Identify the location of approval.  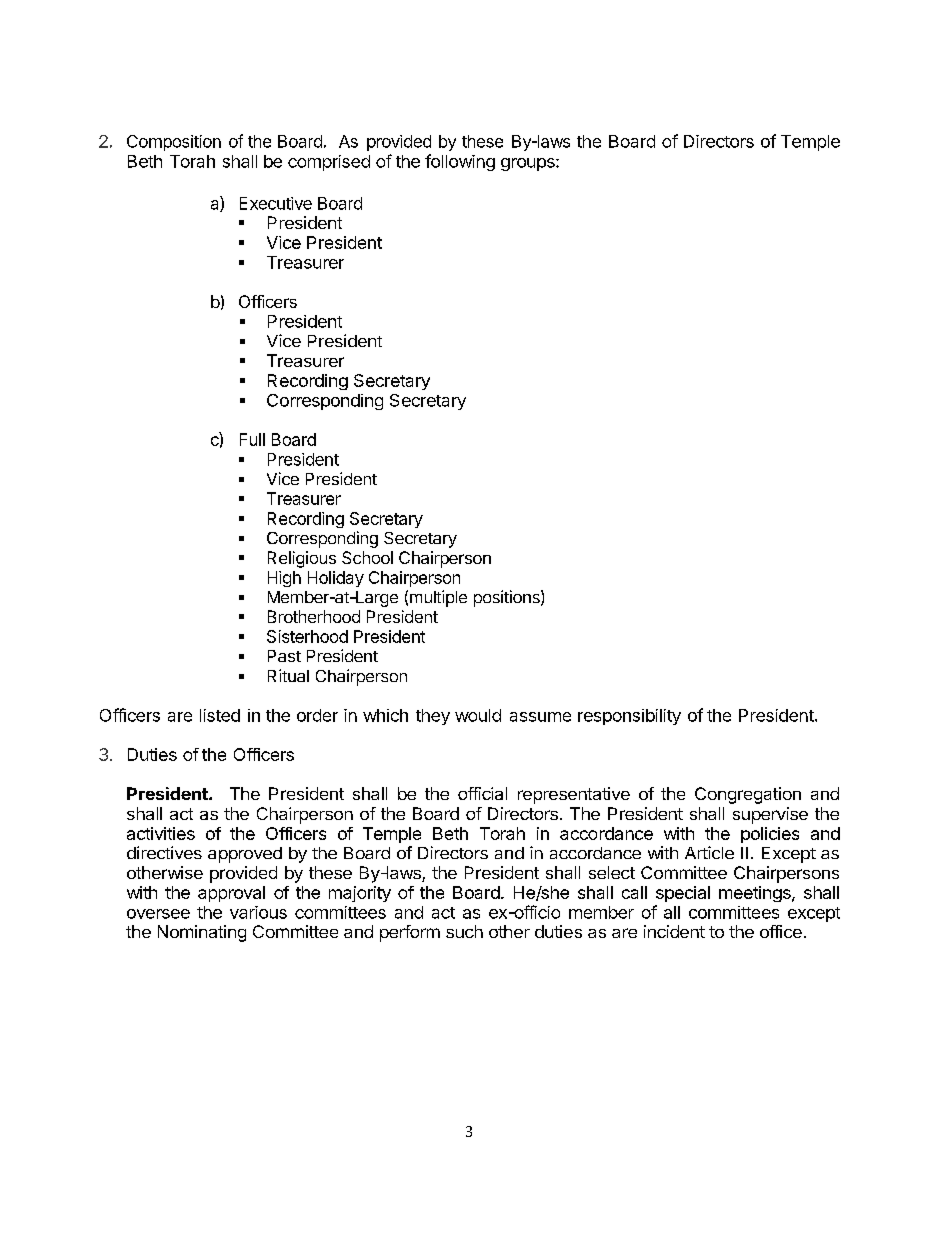
(231, 894).
